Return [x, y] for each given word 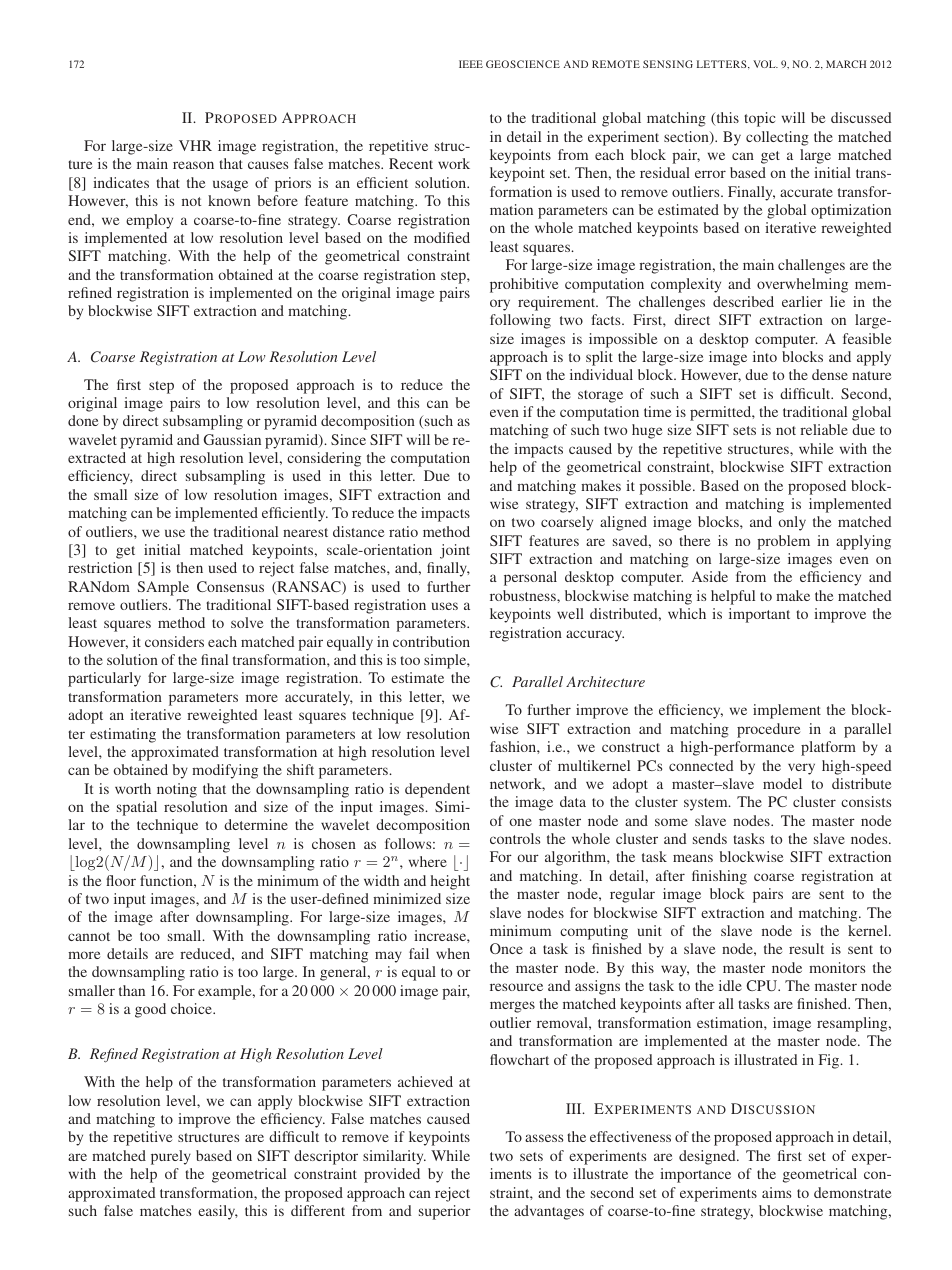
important [759, 615]
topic [759, 119]
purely [171, 1157]
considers [174, 641]
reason [193, 165]
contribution [431, 641]
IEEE [471, 64]
